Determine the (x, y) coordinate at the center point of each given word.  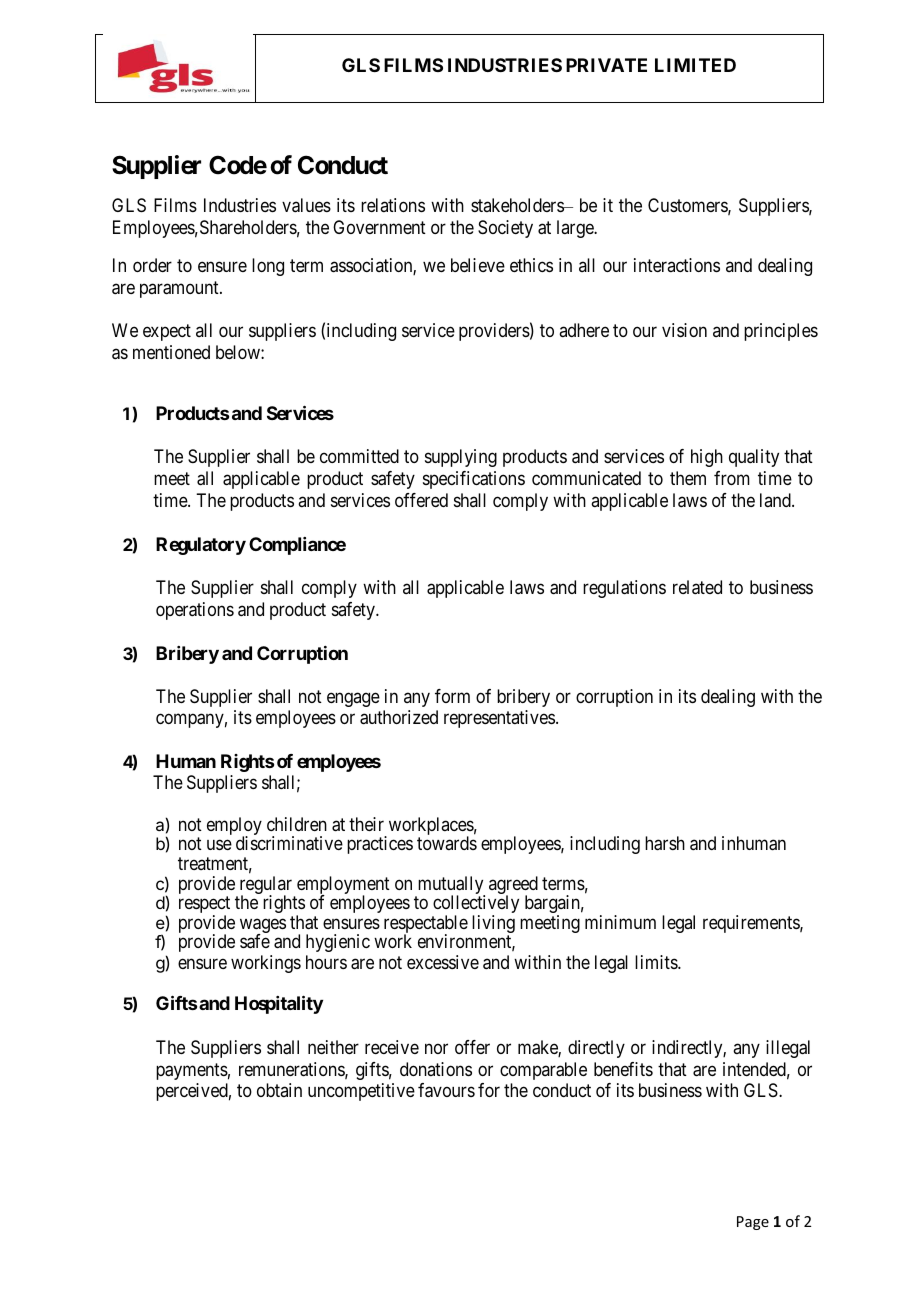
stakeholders (518, 205)
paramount (180, 289)
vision (684, 330)
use (219, 845)
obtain (279, 1090)
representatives (499, 719)
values (306, 205)
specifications (474, 480)
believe (478, 265)
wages (263, 927)
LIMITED (695, 65)
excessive (443, 962)
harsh (665, 843)
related (697, 587)
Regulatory (201, 546)
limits (657, 962)
